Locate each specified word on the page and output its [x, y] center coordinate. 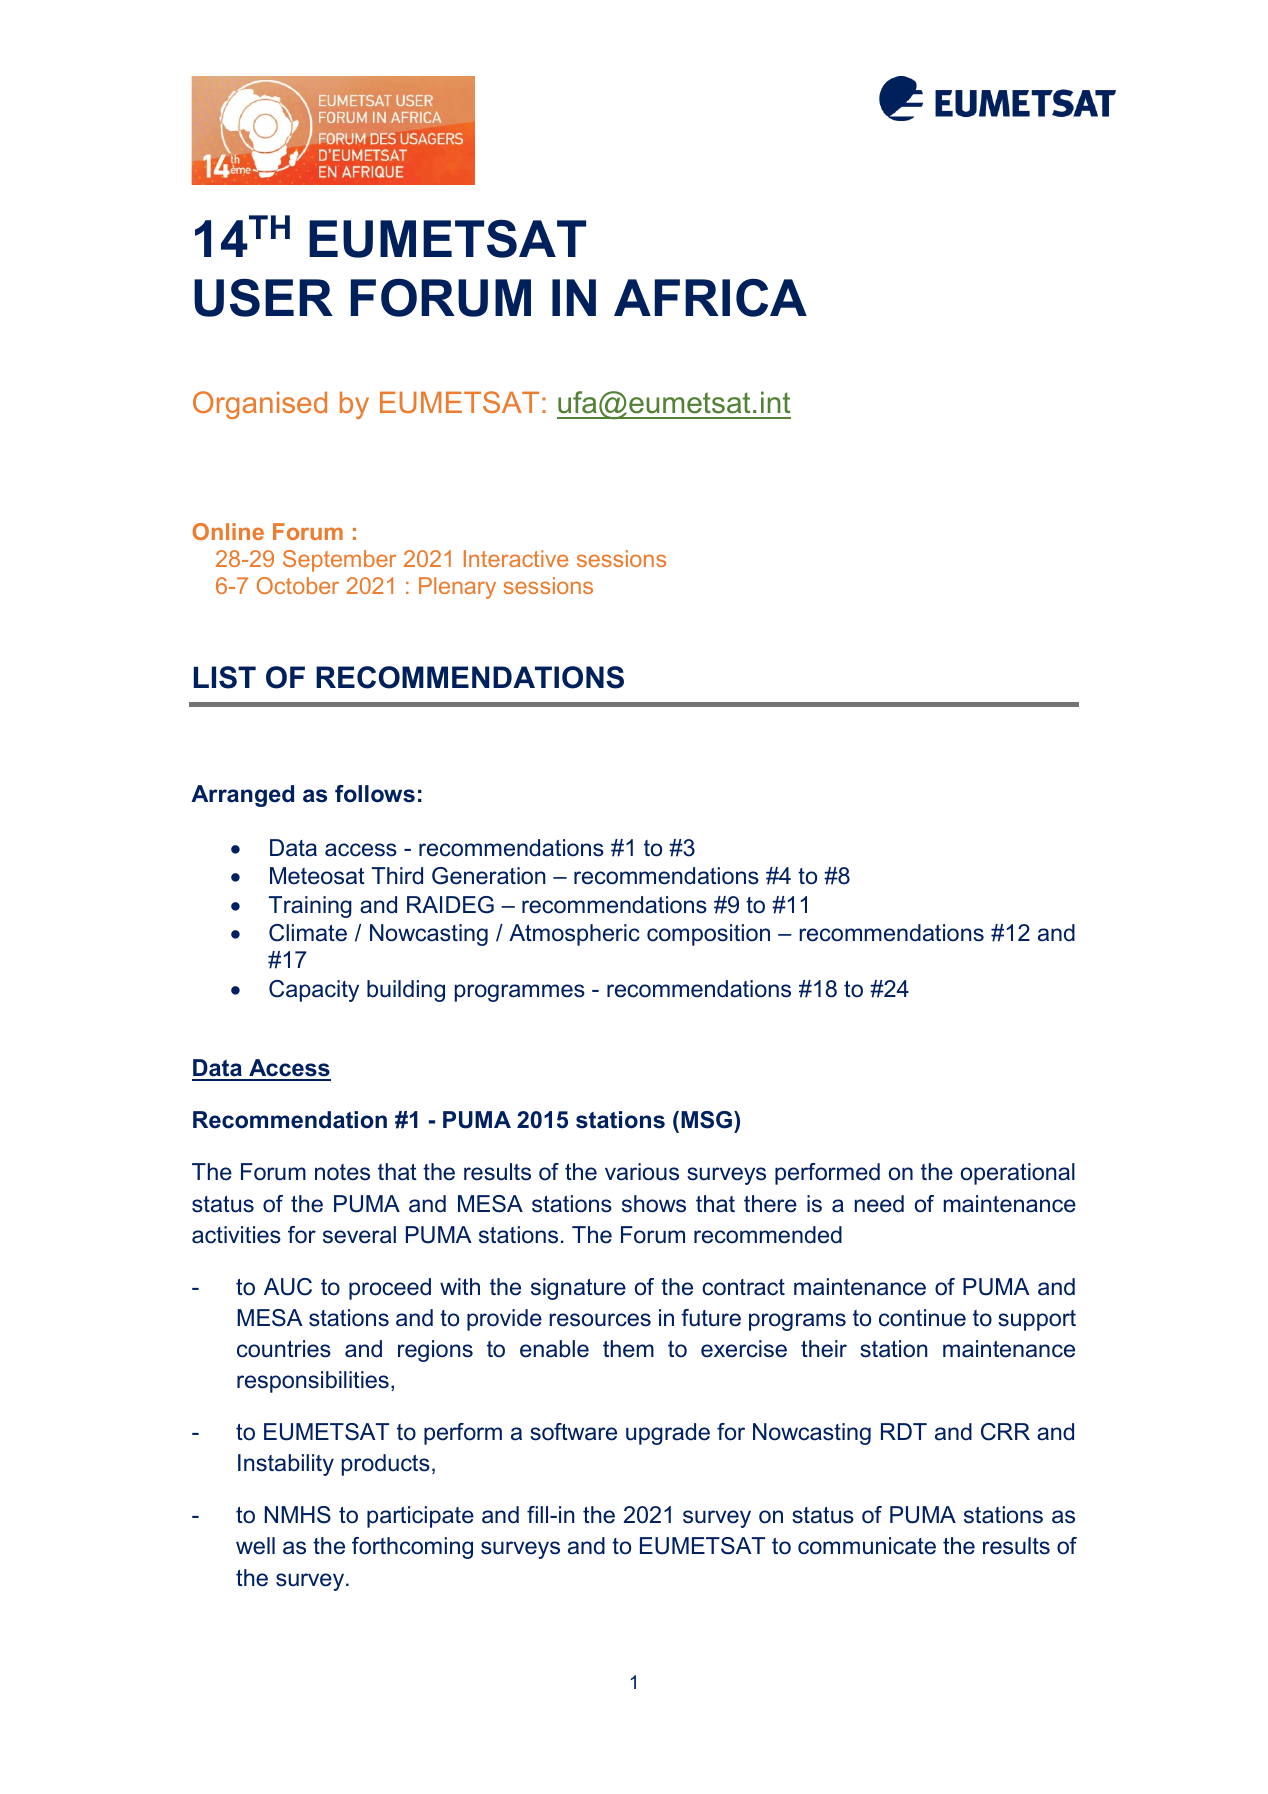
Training [310, 907]
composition [708, 935]
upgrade [668, 1434]
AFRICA [710, 298]
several [359, 1235]
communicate [867, 1546]
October [298, 585]
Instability [286, 1465]
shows [654, 1204]
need [879, 1204]
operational [1018, 1174]
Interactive [516, 558]
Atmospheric [574, 935]
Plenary [457, 588]
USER [263, 298]
